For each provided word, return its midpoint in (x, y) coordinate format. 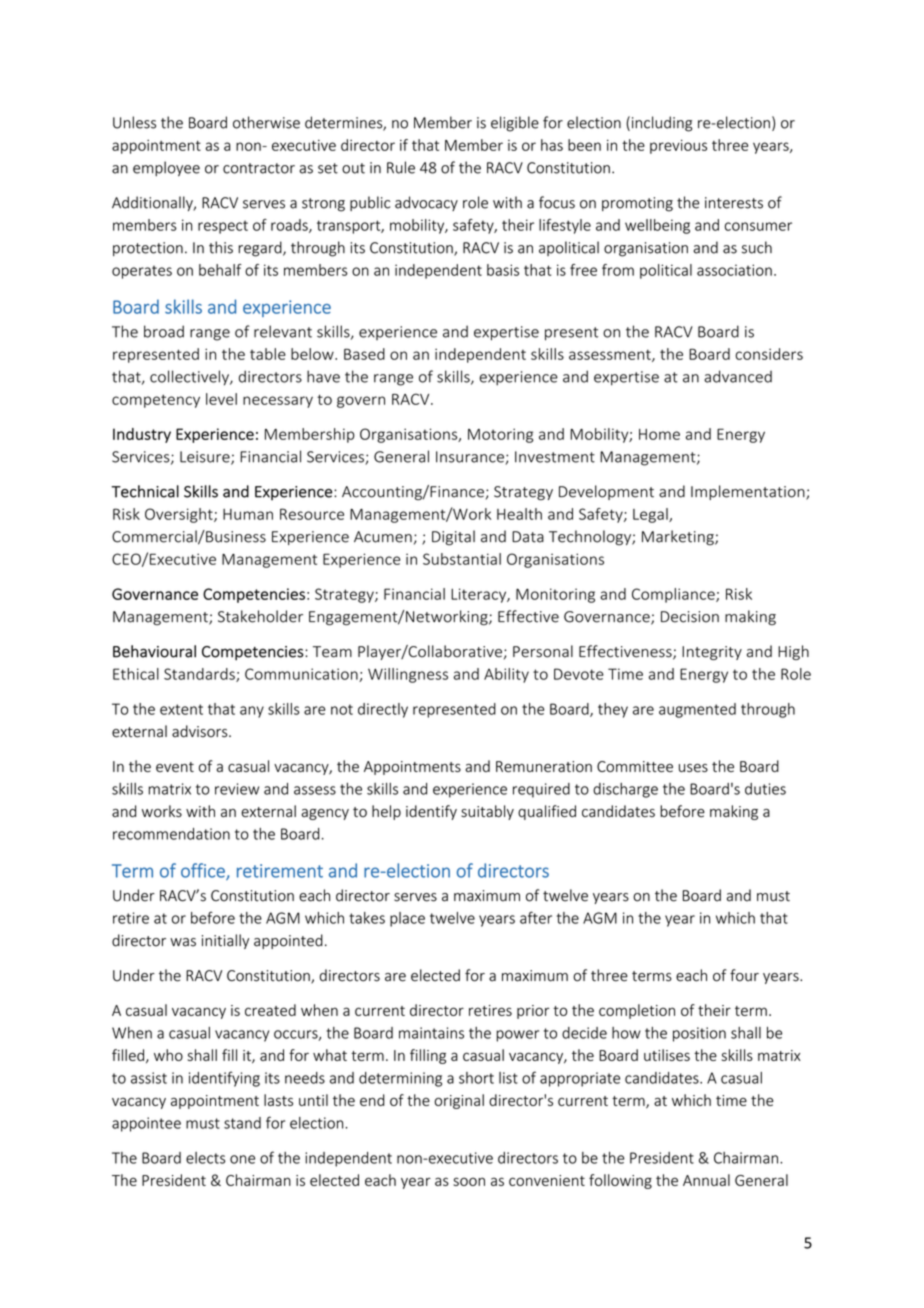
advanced (738, 376)
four (744, 975)
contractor (259, 168)
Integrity (712, 653)
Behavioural (154, 651)
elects (205, 1158)
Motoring (500, 435)
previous (678, 147)
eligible (515, 124)
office (204, 871)
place (407, 919)
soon (469, 1181)
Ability (506, 675)
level (221, 399)
